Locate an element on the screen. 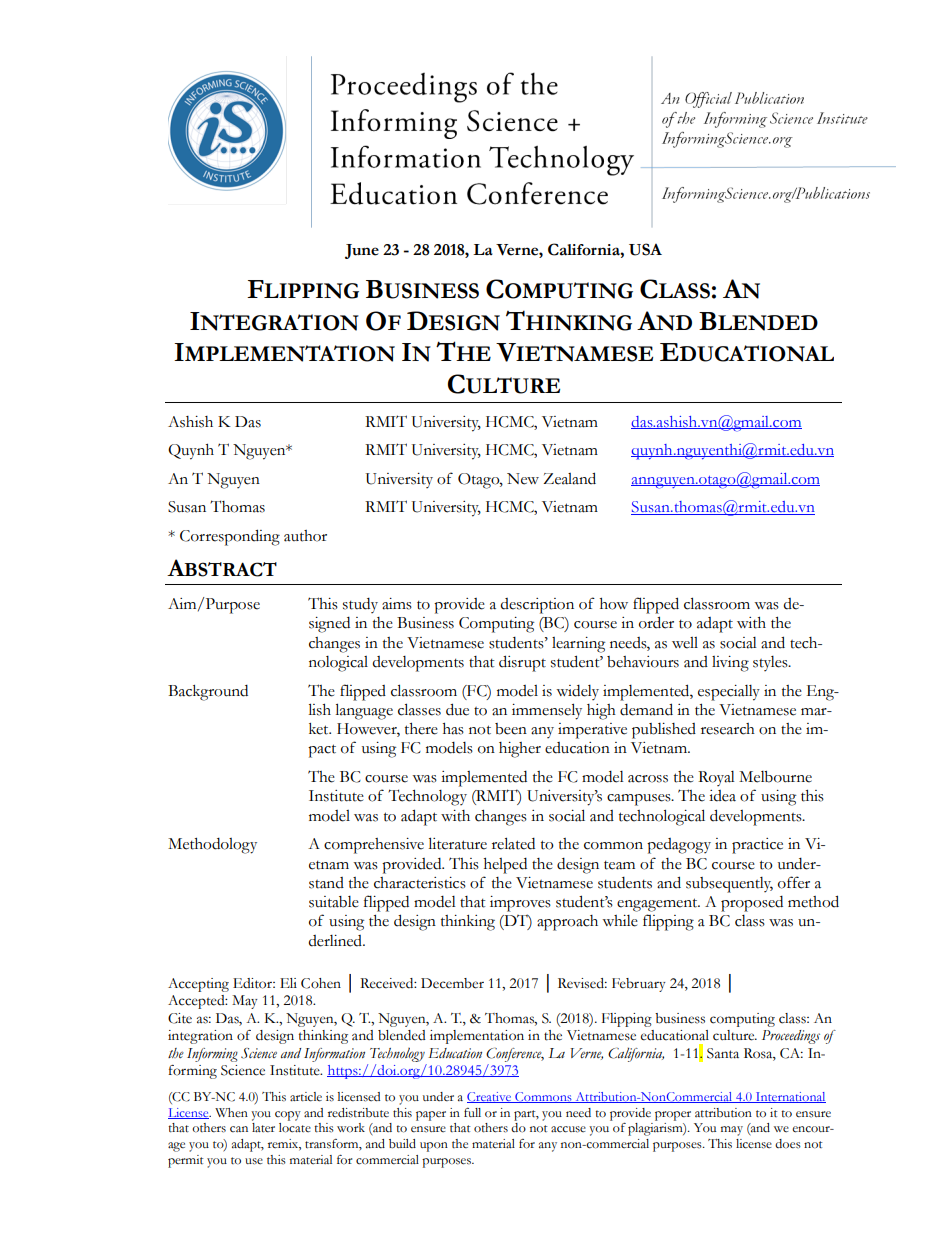  suitable is located at coordinates (334, 902).
